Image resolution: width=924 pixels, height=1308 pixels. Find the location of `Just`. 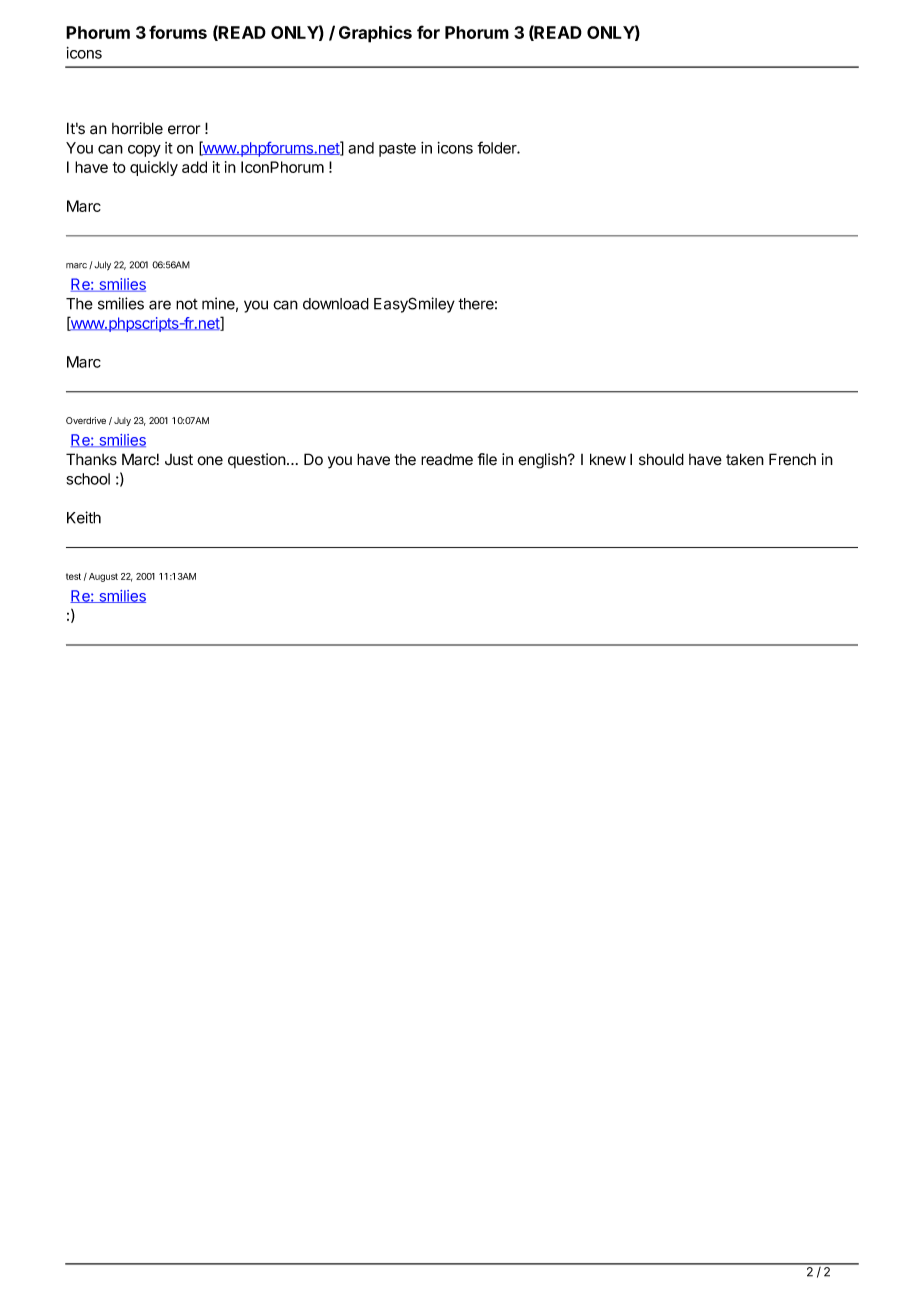

Just is located at coordinates (179, 460).
